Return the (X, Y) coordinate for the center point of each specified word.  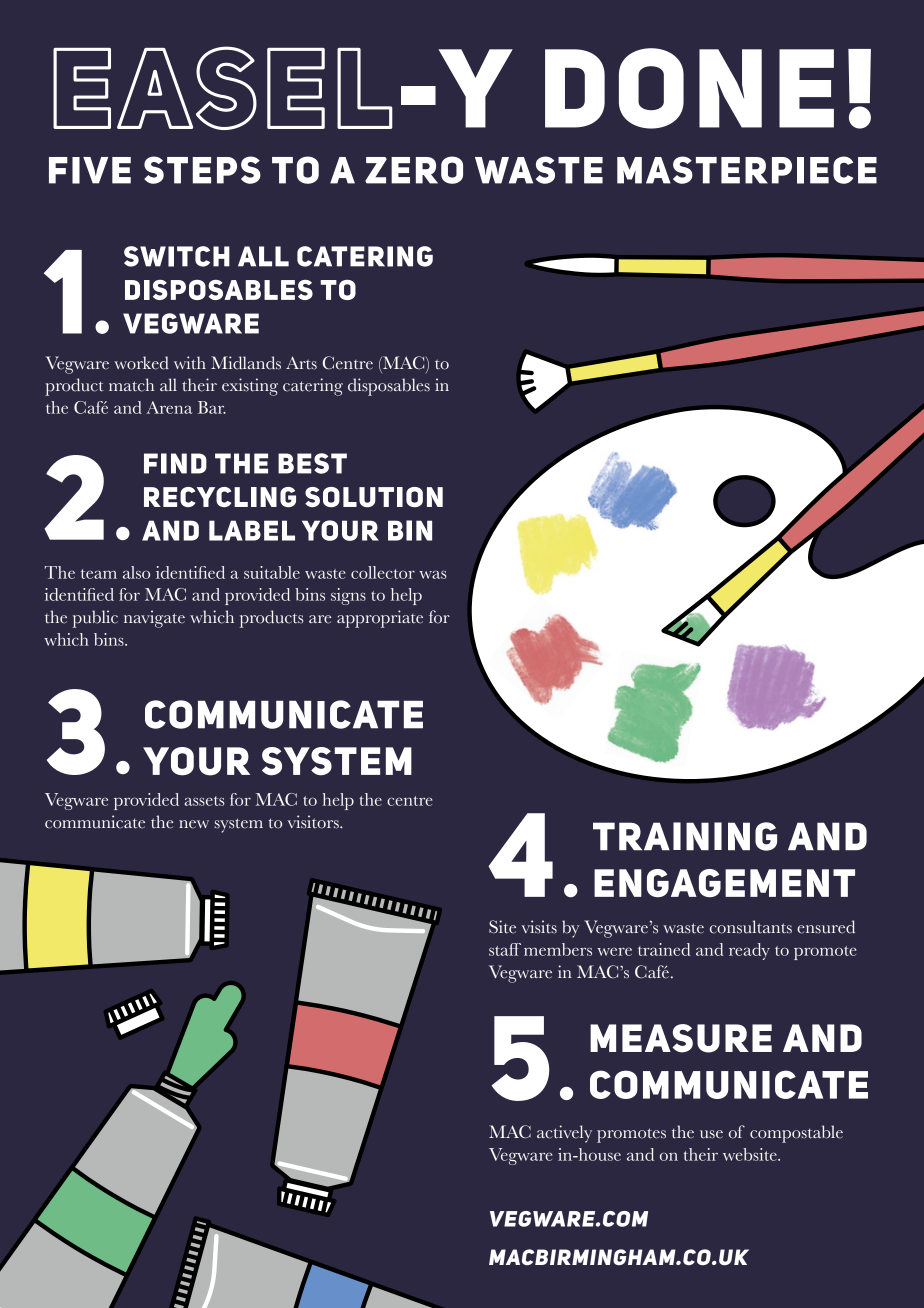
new (194, 824)
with (190, 363)
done (689, 88)
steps (202, 170)
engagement (724, 883)
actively (564, 1134)
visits (539, 927)
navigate (154, 619)
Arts (301, 363)
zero (414, 170)
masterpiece (747, 170)
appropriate (380, 619)
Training (685, 836)
